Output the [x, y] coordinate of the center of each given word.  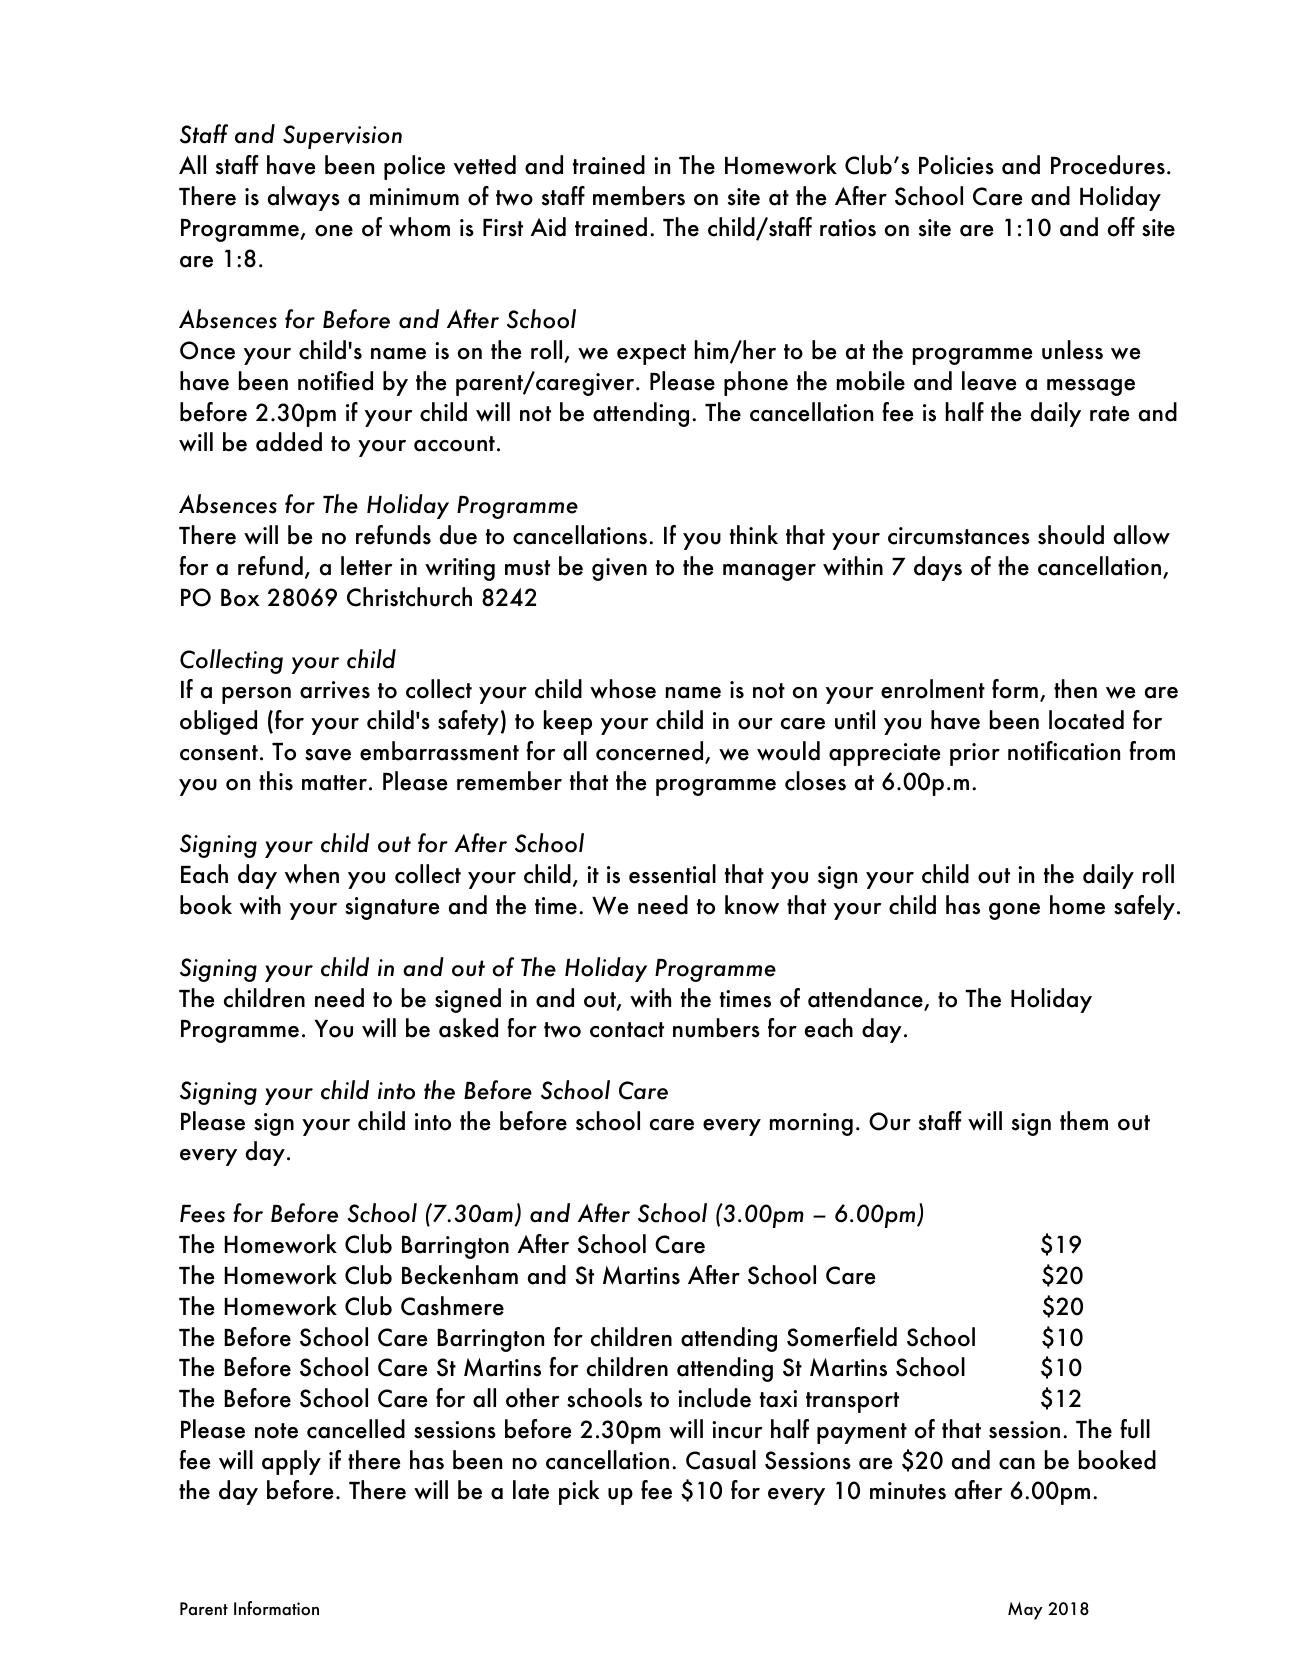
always [304, 198]
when [312, 874]
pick [579, 1492]
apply [291, 1462]
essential [672, 874]
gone [1014, 911]
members [639, 196]
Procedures [1108, 165]
